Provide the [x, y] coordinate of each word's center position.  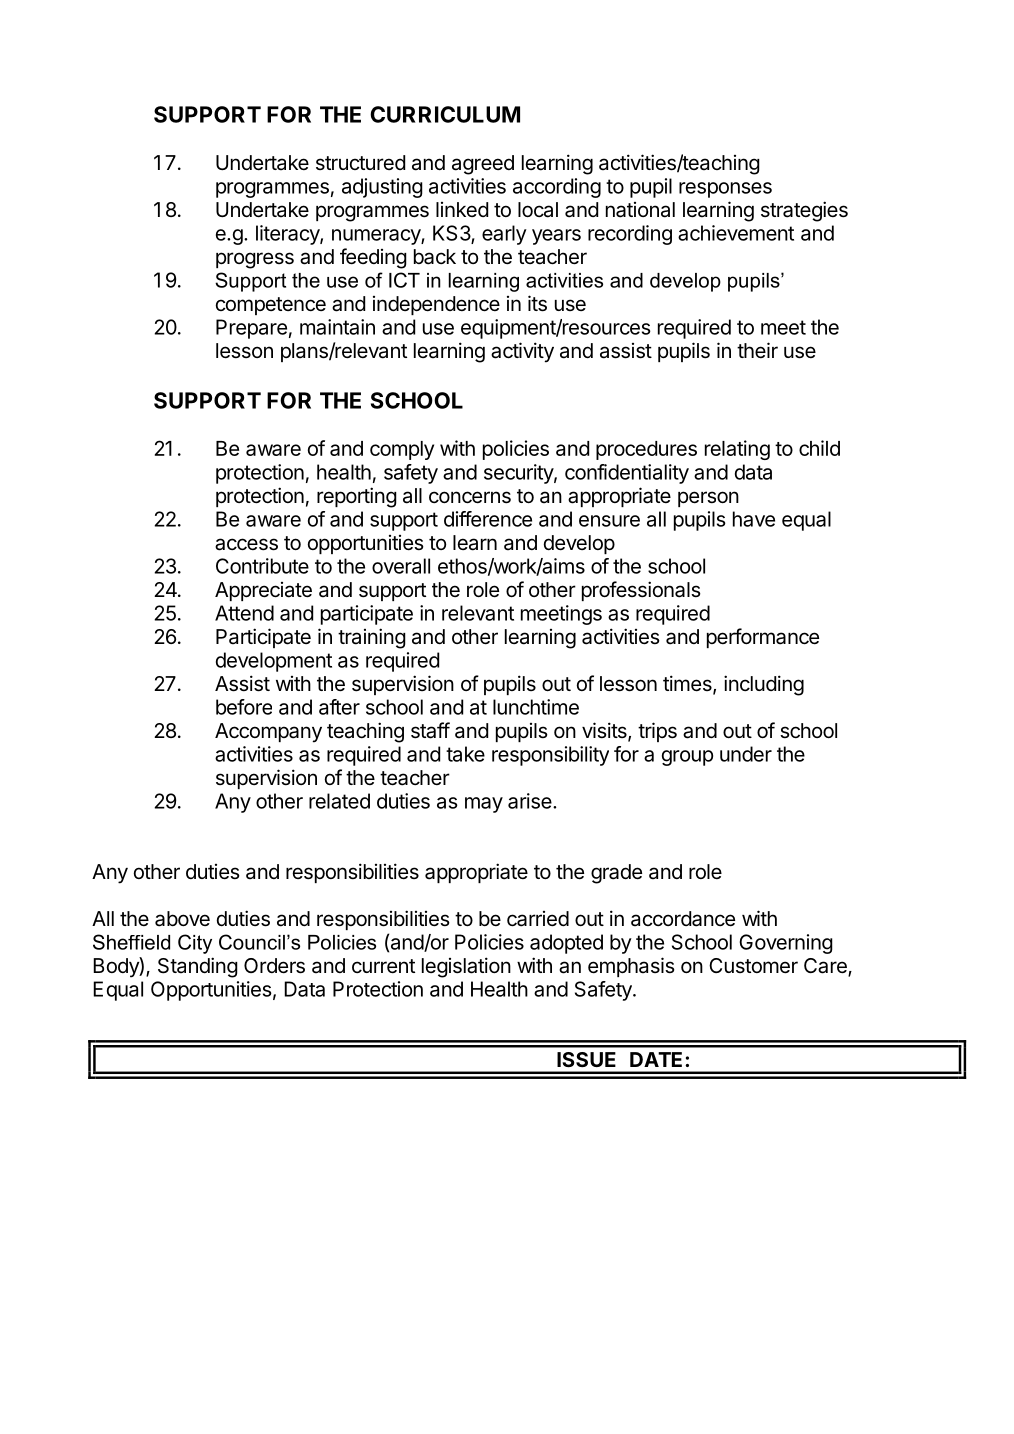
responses [725, 190]
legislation [466, 967]
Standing [198, 967]
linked [462, 209]
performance [763, 638]
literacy [288, 235]
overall [401, 566]
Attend [244, 613]
